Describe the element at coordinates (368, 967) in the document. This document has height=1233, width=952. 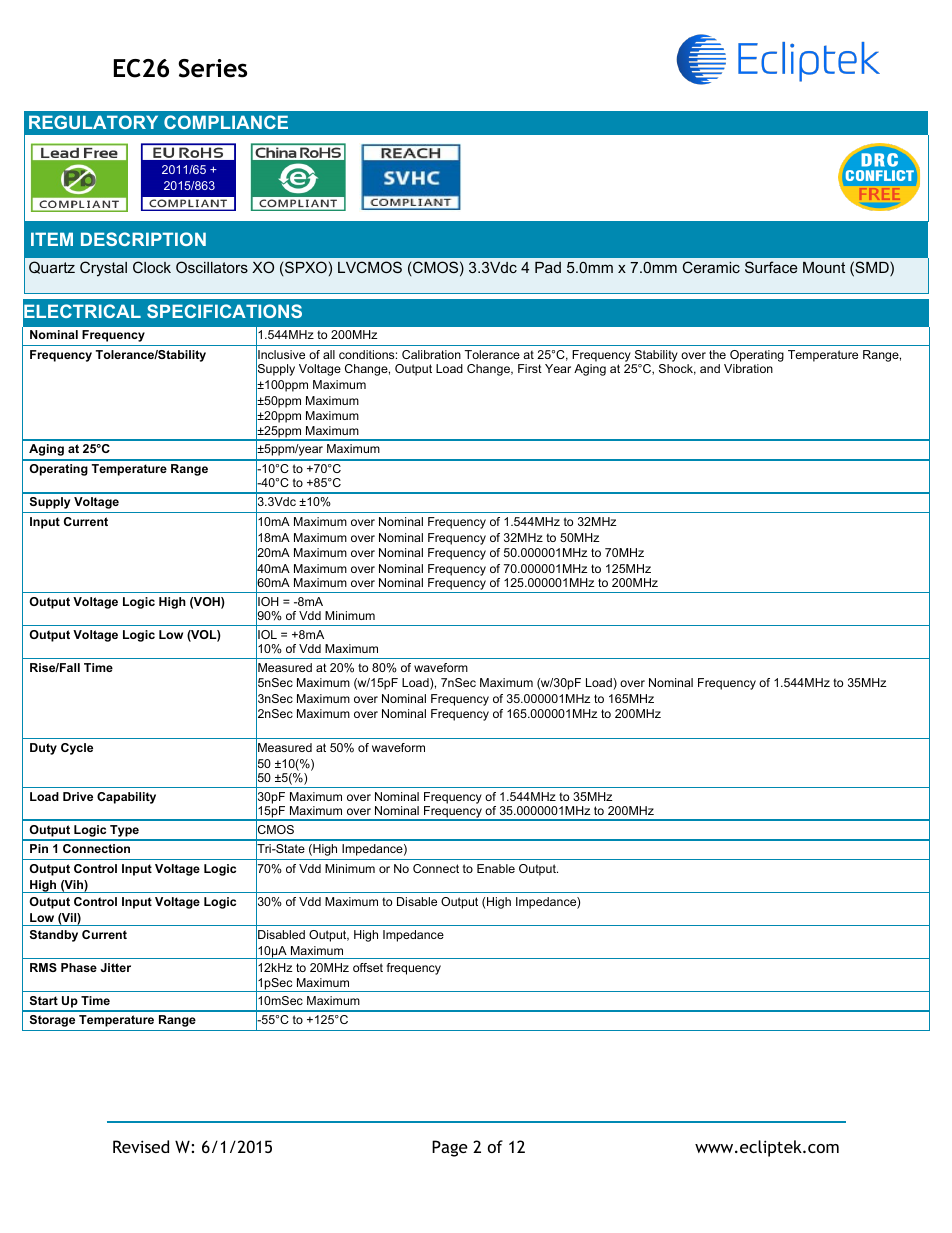
I see `offset` at that location.
